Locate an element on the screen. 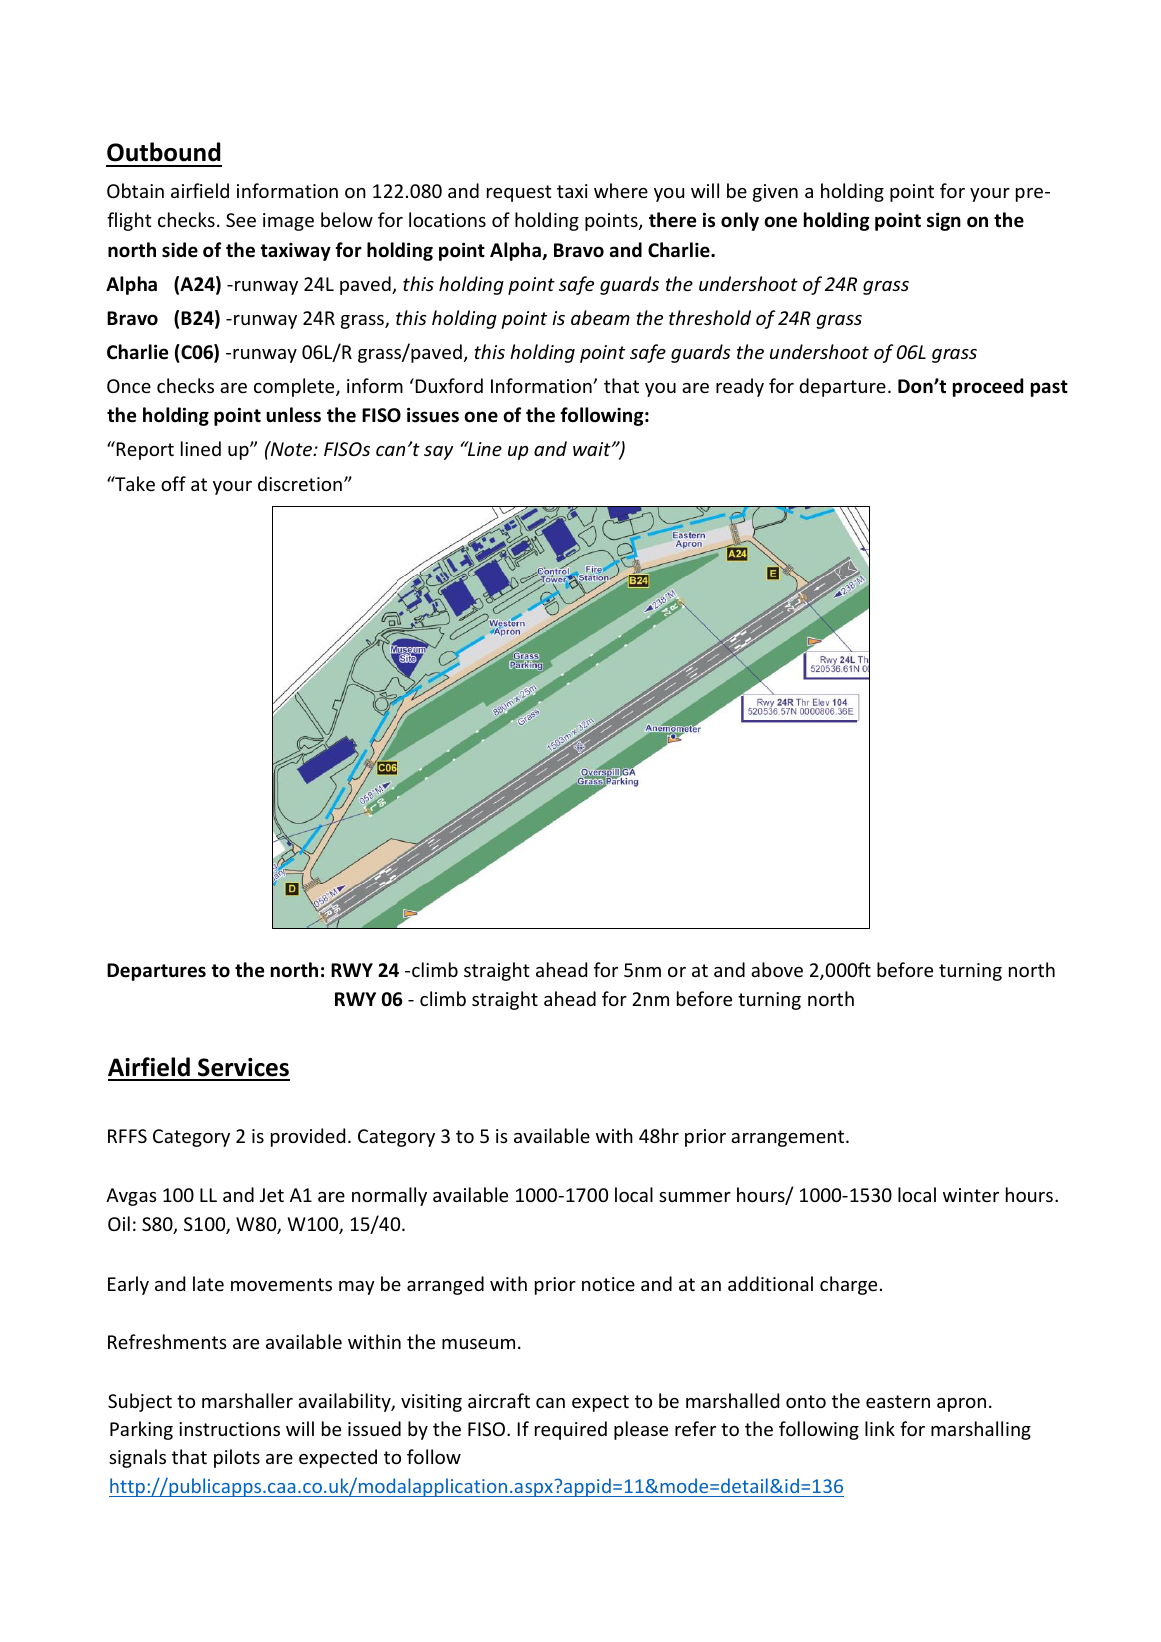  instructions is located at coordinates (229, 1429).
